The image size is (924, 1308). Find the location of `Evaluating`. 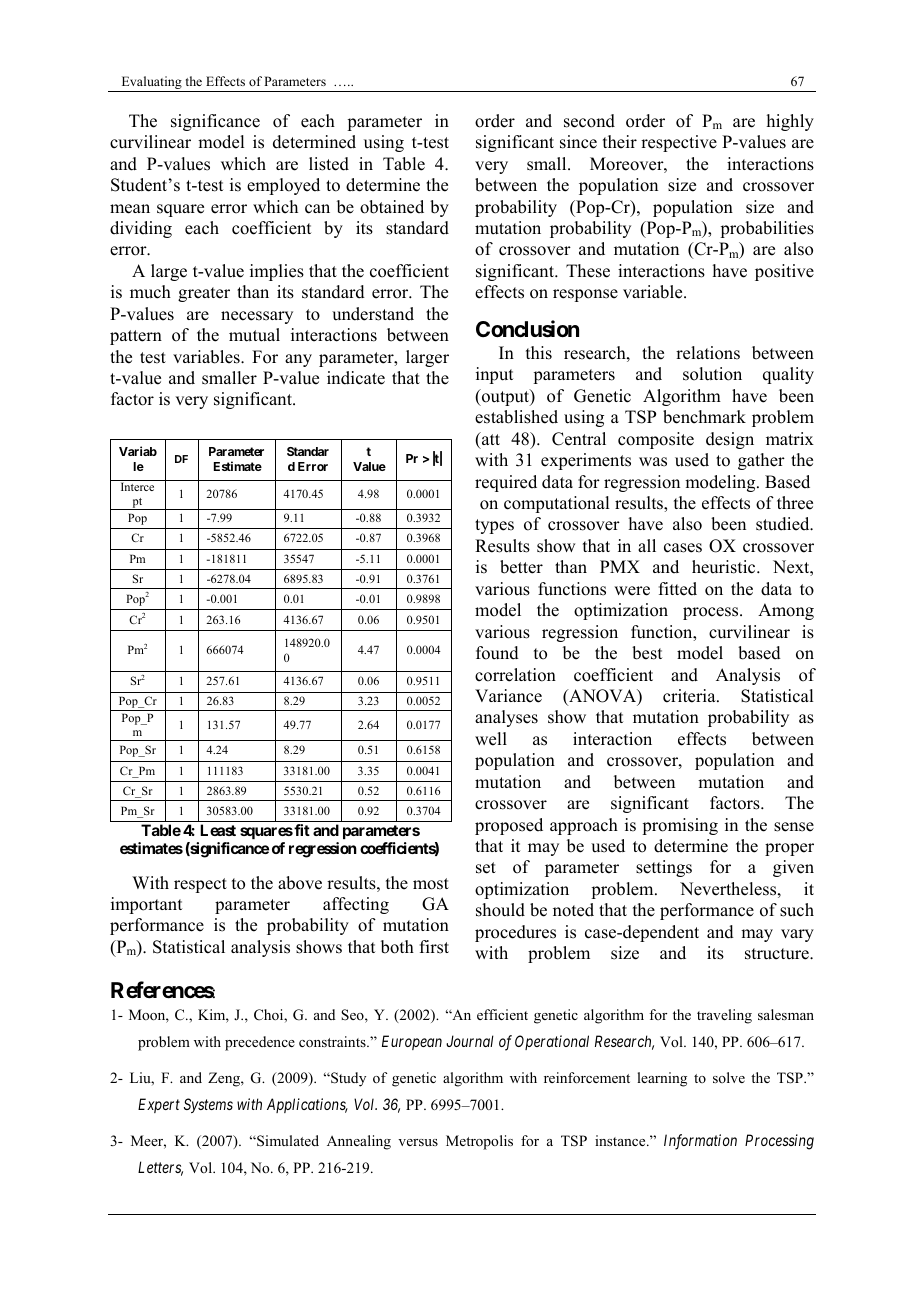

Evaluating is located at coordinates (151, 84).
